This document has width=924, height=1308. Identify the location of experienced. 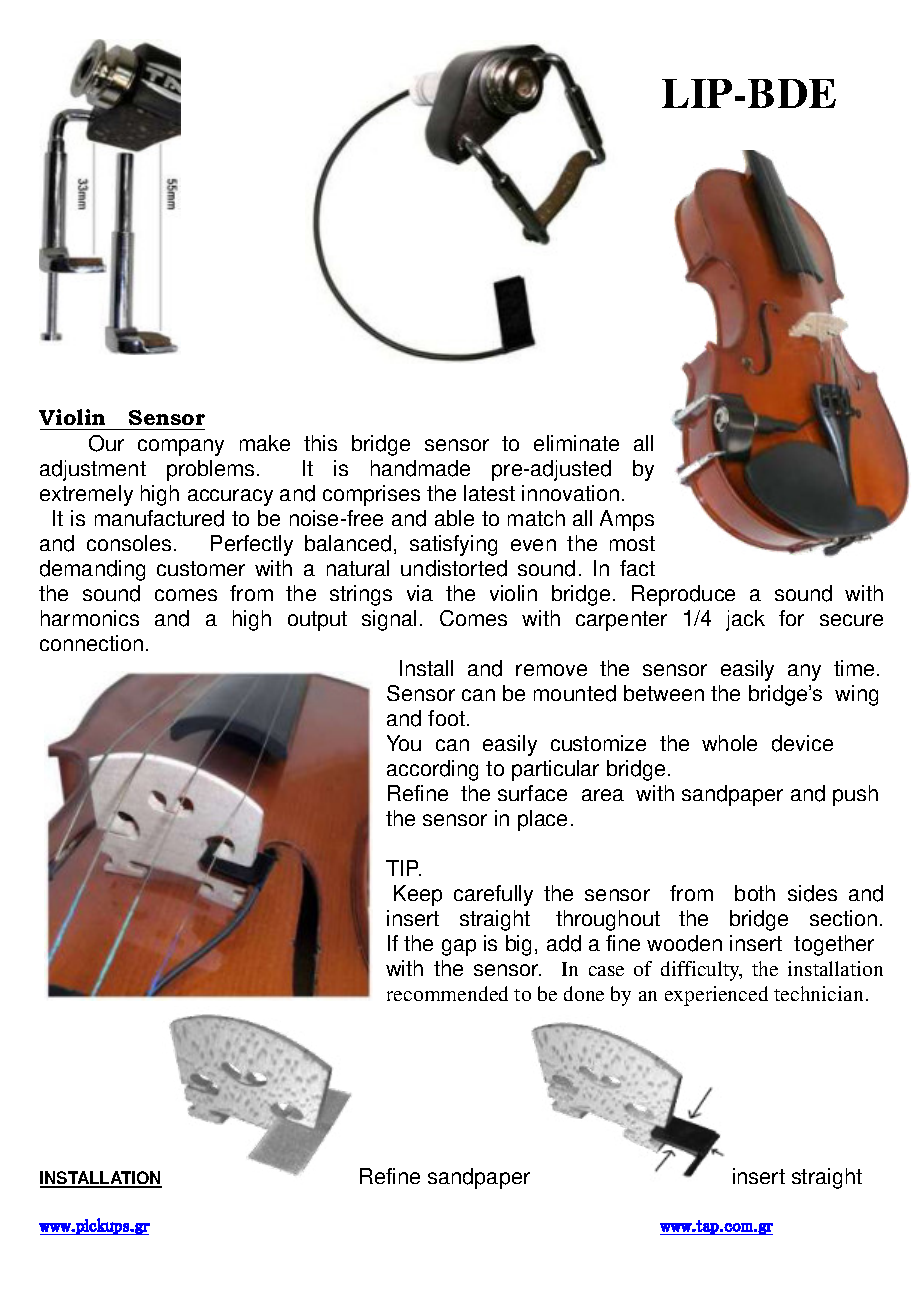
(716, 996).
